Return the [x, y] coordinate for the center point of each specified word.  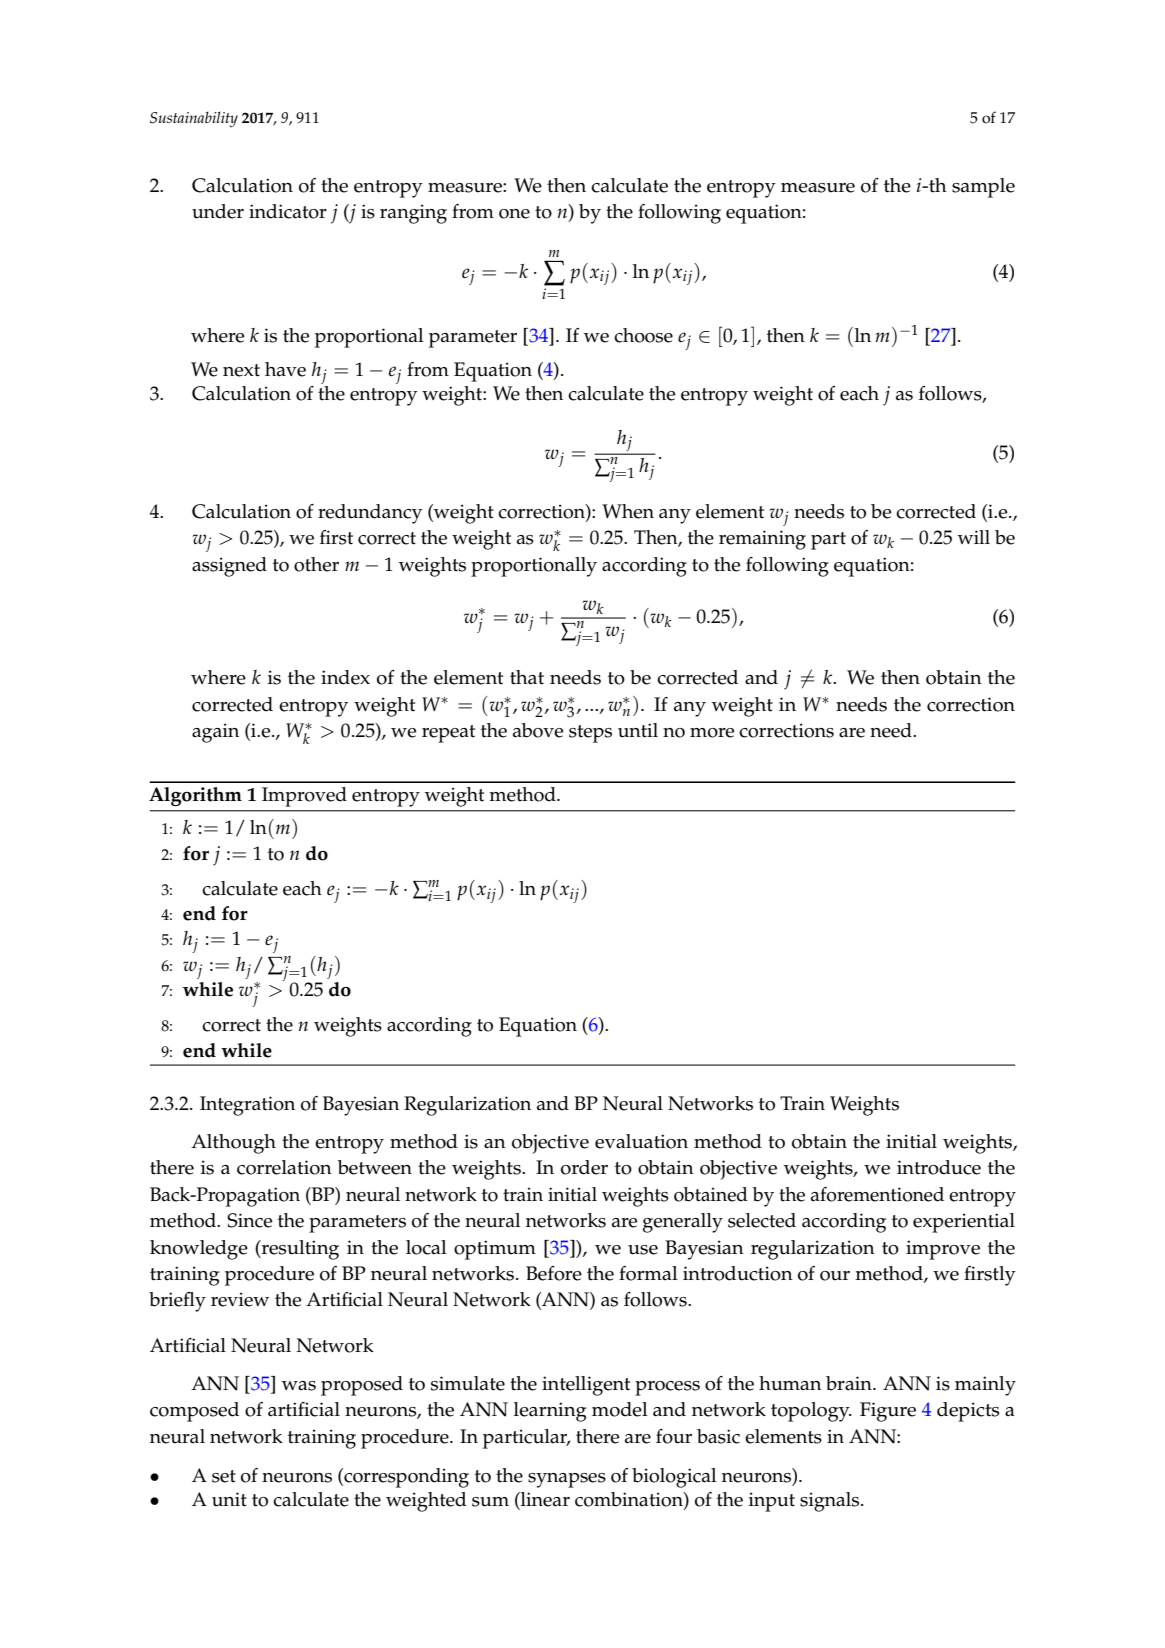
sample [983, 188]
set [224, 1476]
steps [590, 734]
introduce [939, 1167]
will [974, 537]
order [584, 1167]
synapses [567, 1480]
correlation [284, 1167]
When [628, 511]
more [712, 733]
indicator [288, 211]
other [316, 564]
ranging [413, 214]
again [215, 733]
